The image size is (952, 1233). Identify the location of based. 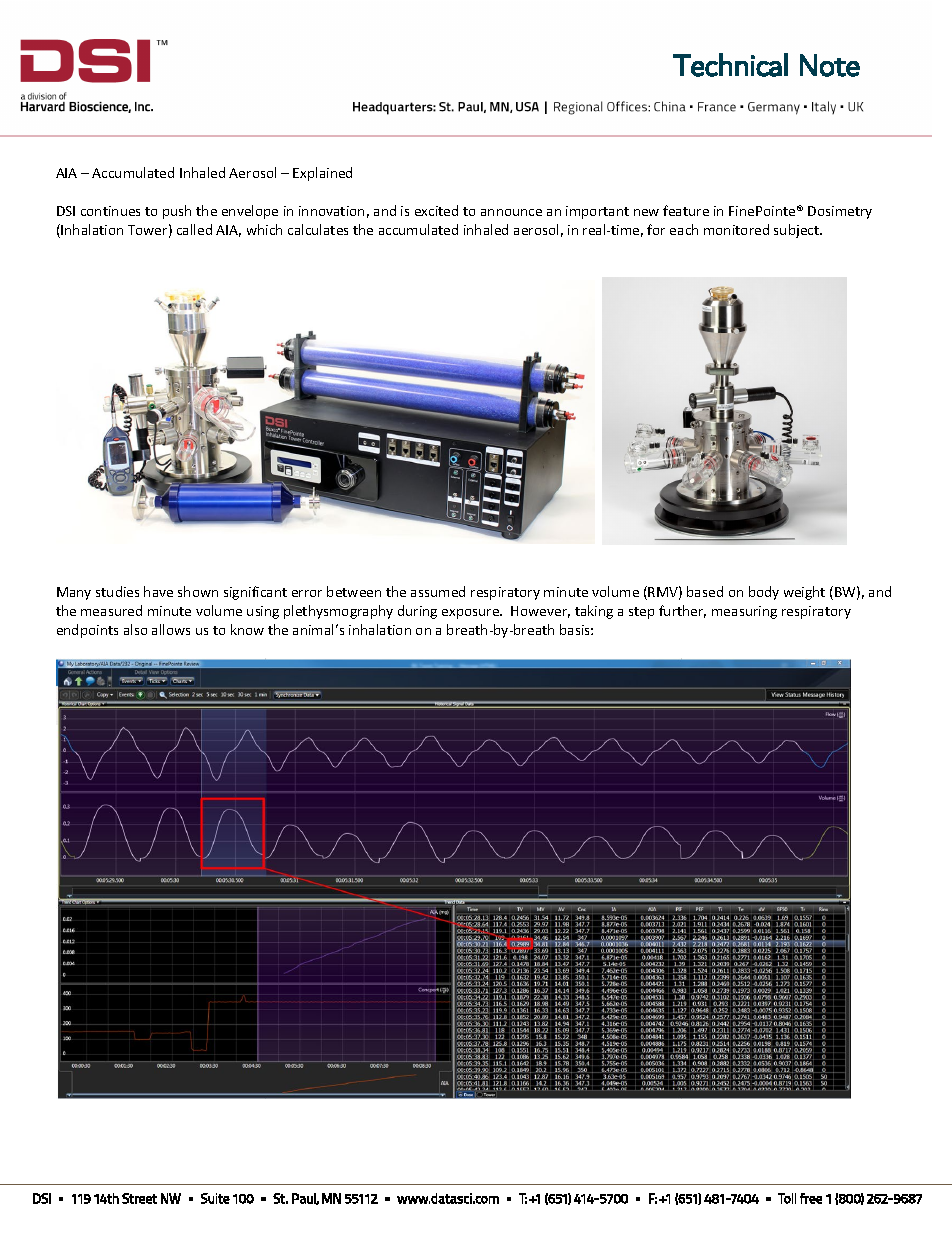
(705, 591).
